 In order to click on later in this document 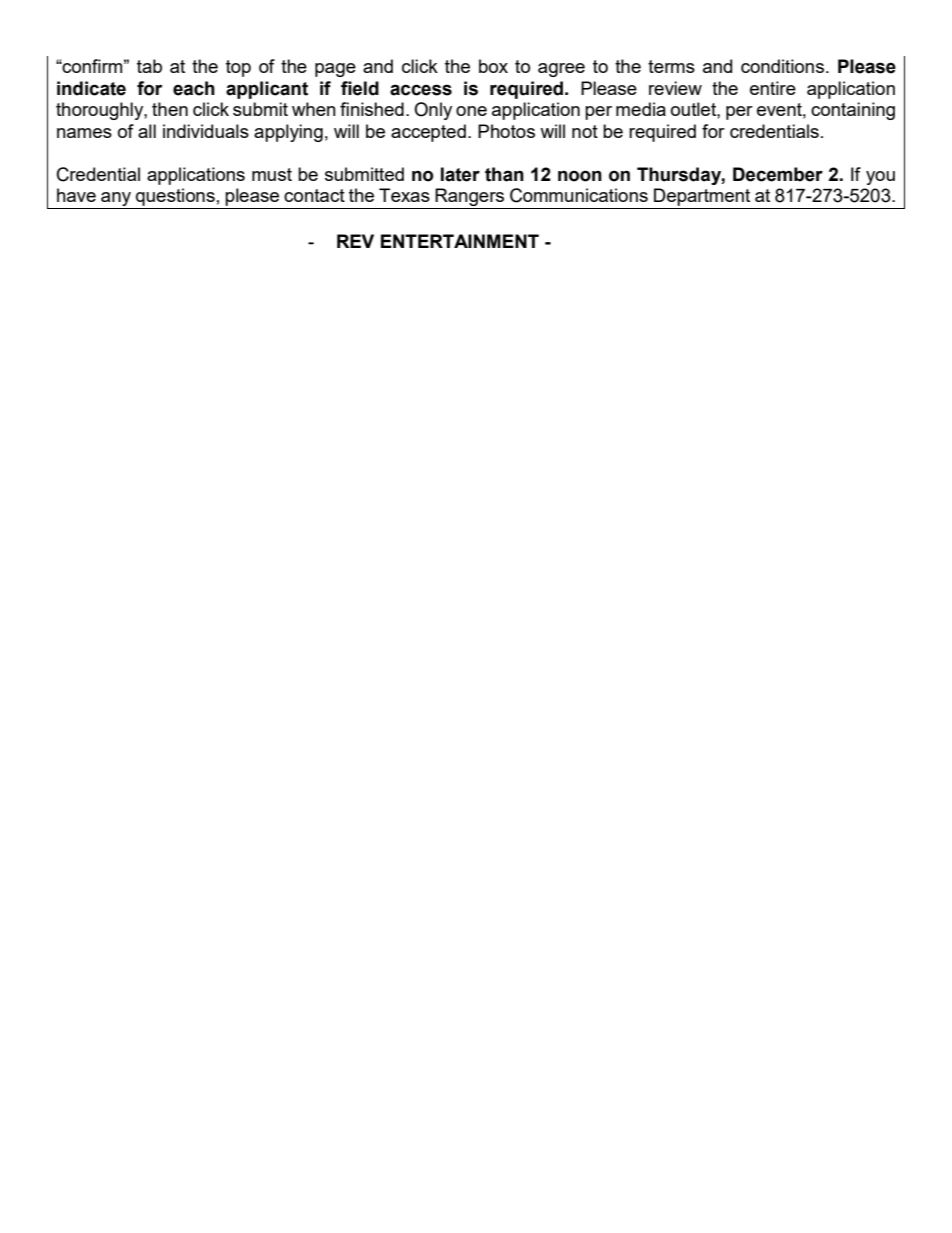, I will do `click(460, 174)`.
